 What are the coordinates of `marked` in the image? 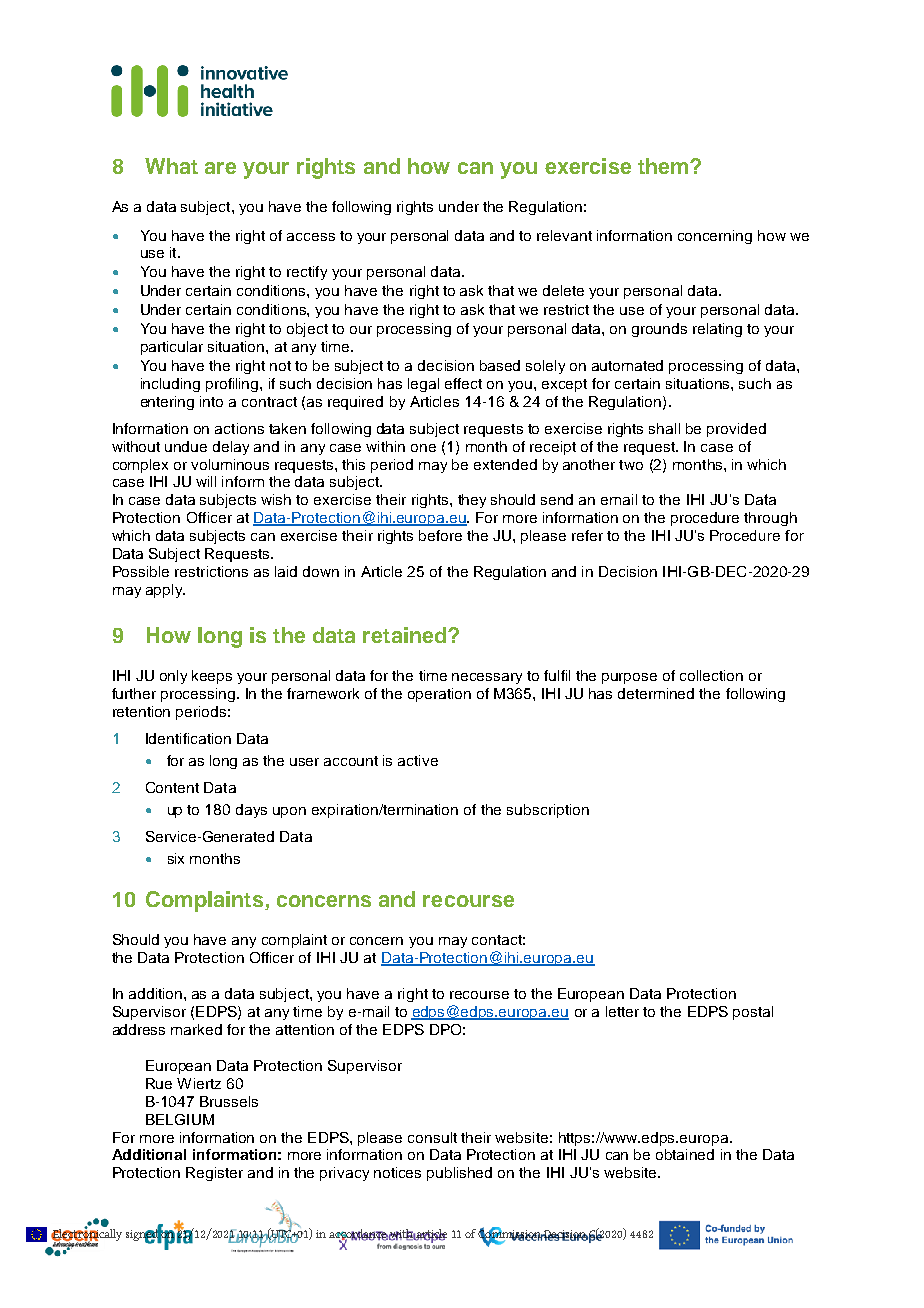 It's located at (196, 1029).
